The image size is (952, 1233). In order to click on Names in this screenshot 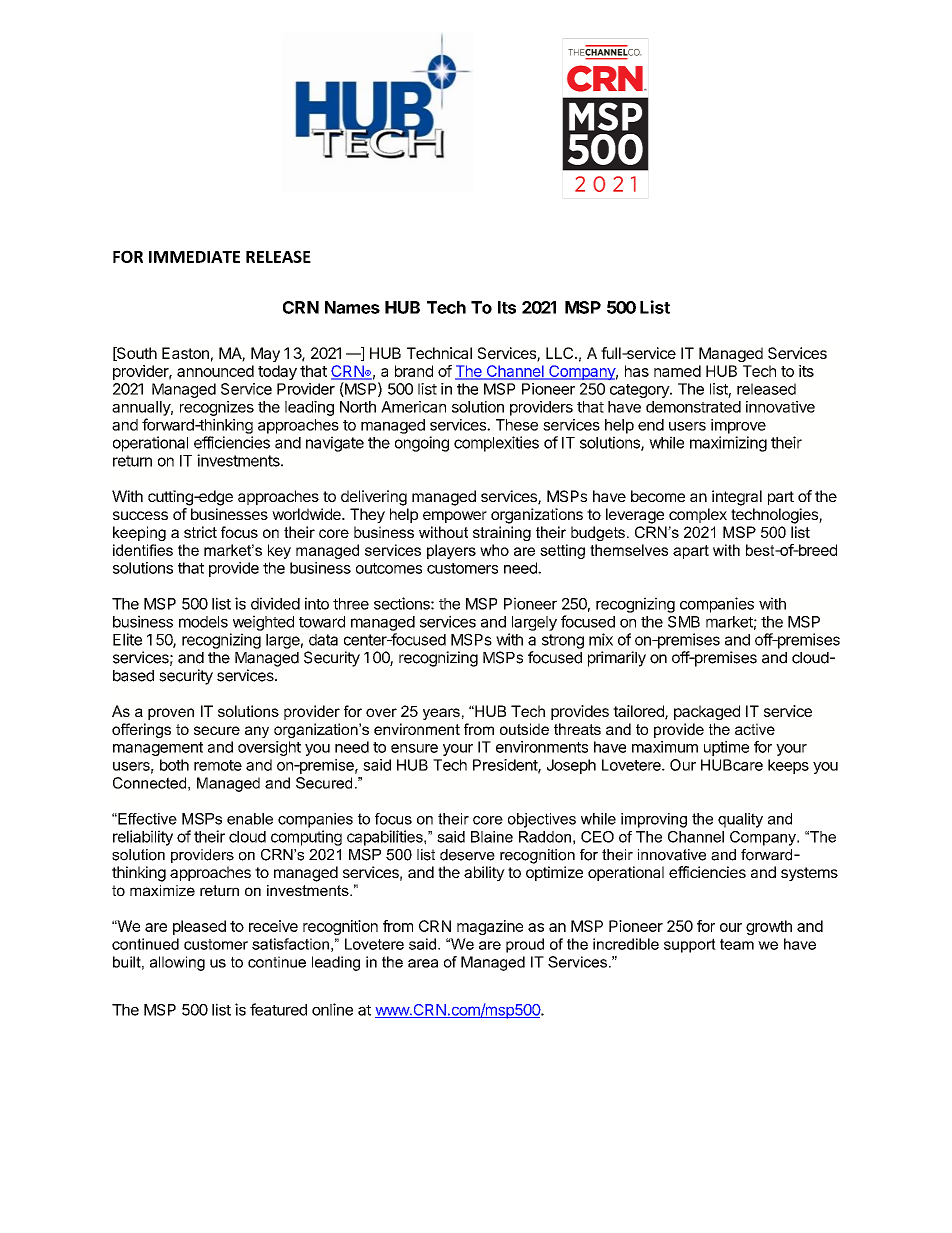, I will do `click(352, 307)`.
